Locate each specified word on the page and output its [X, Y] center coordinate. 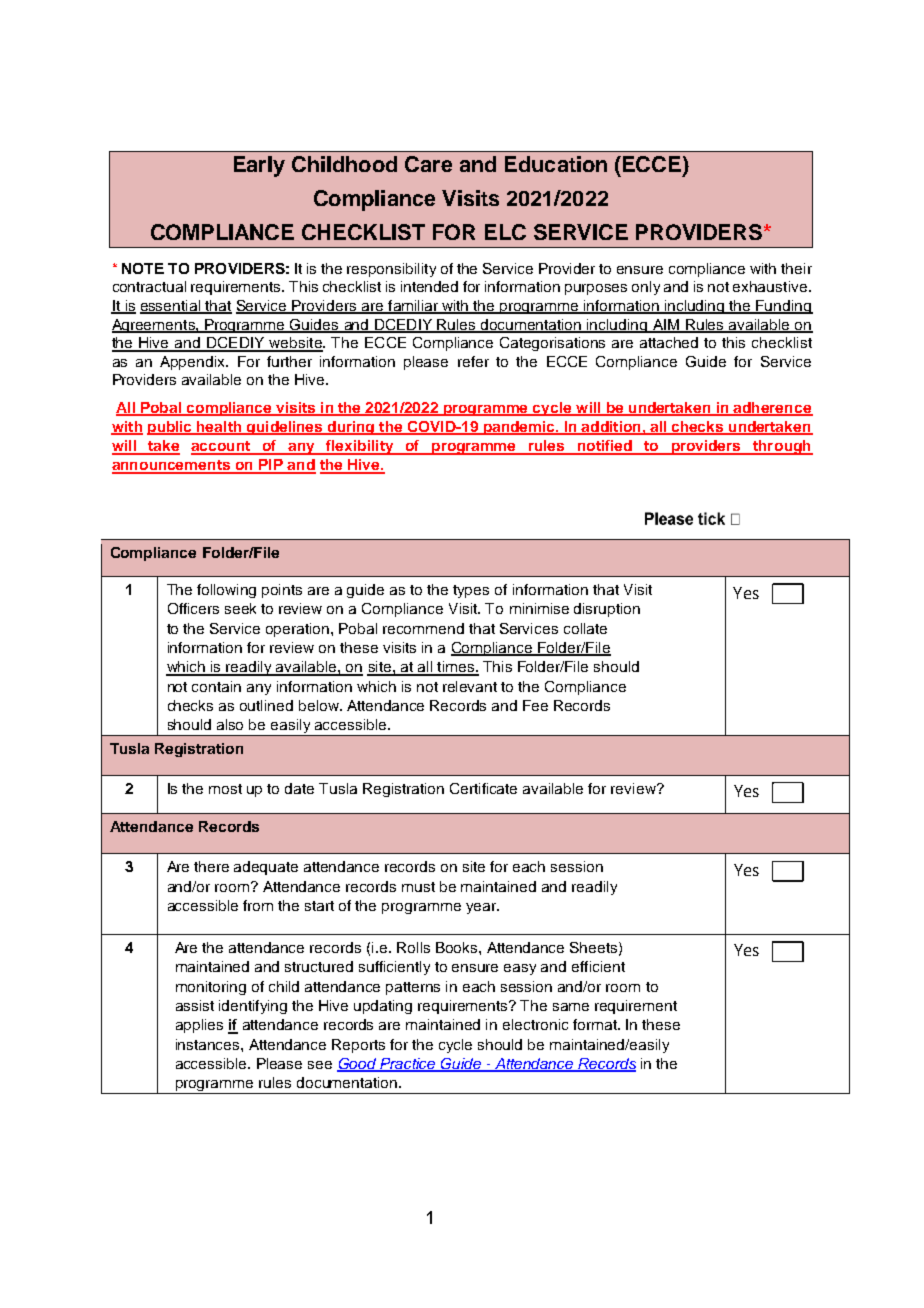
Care [428, 164]
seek [240, 608]
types [471, 591]
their [796, 268]
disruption [607, 610]
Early [259, 166]
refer [473, 361]
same [571, 1007]
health [219, 427]
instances [209, 1044]
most [225, 789]
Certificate [483, 788]
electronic [535, 1024]
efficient [598, 966]
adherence [772, 408]
